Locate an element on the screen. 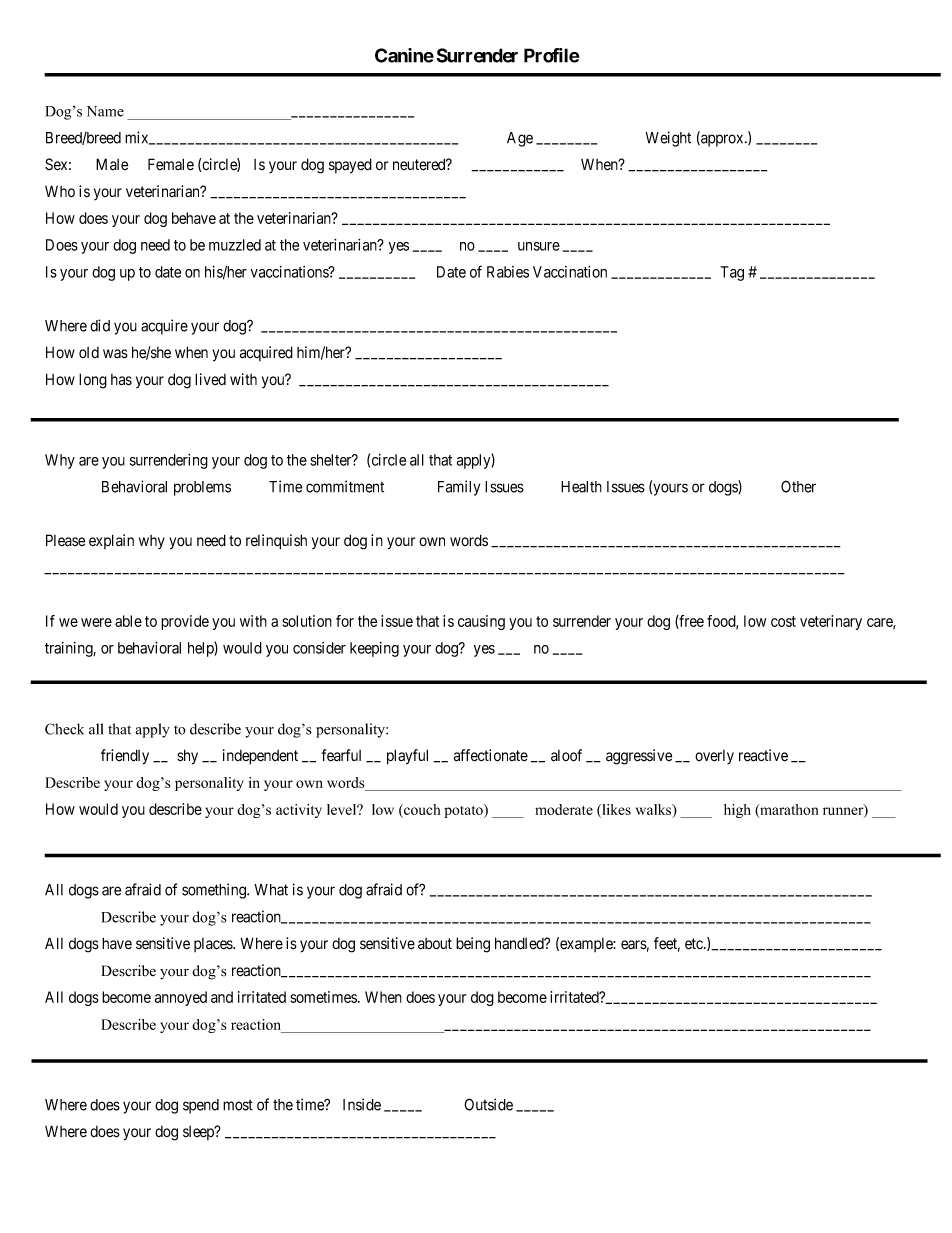  spend is located at coordinates (201, 1106).
